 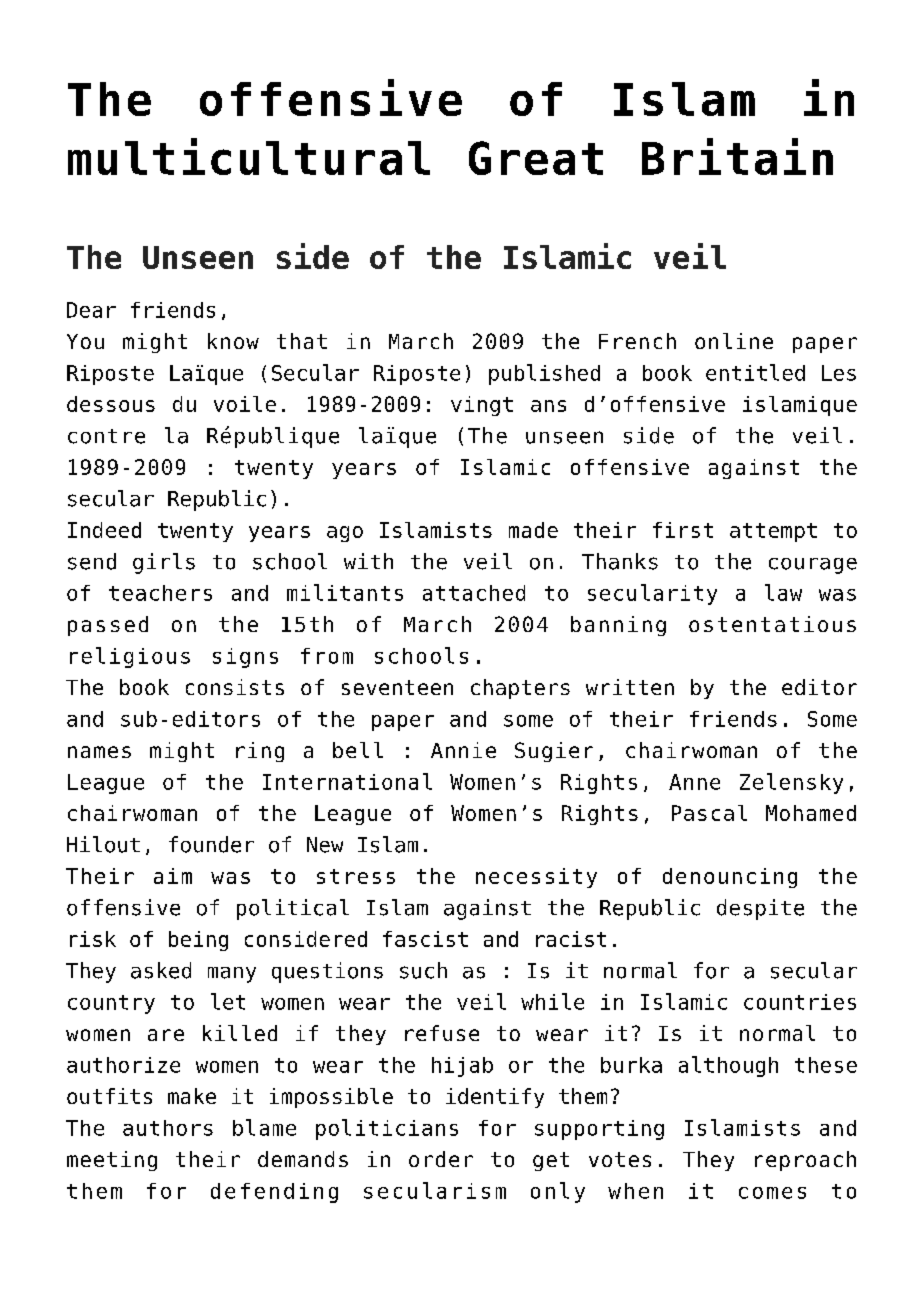 What do you see at coordinates (168, 1128) in the page?
I see `authors` at bounding box center [168, 1128].
